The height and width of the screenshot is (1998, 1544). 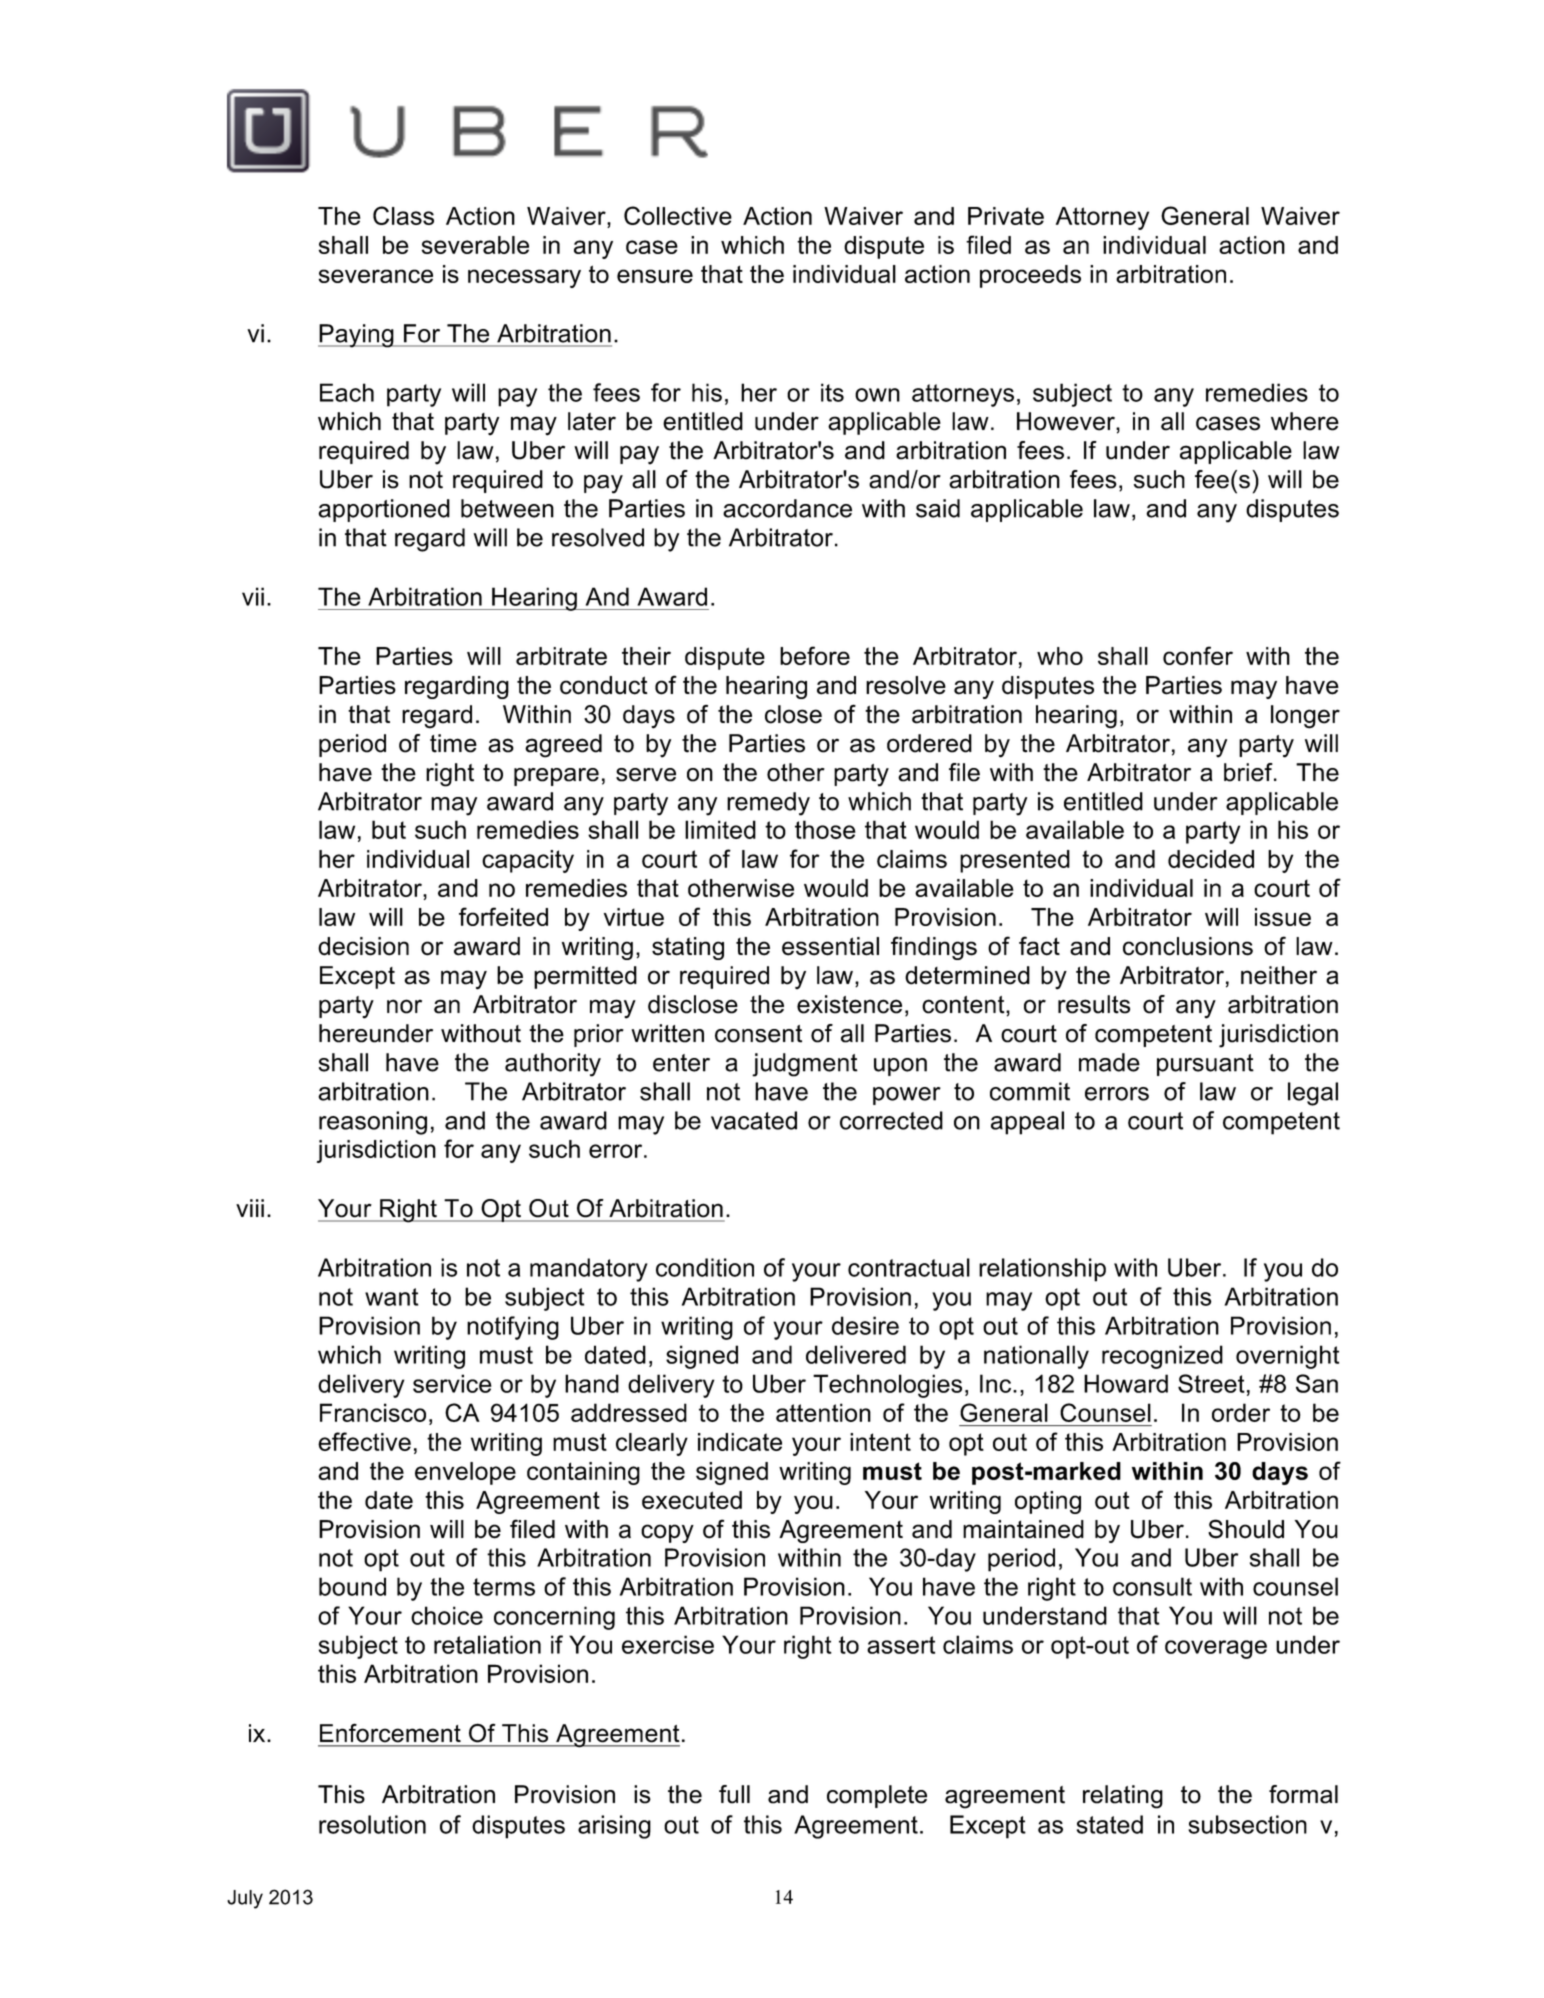 I want to click on proceeds, so click(x=1030, y=276).
